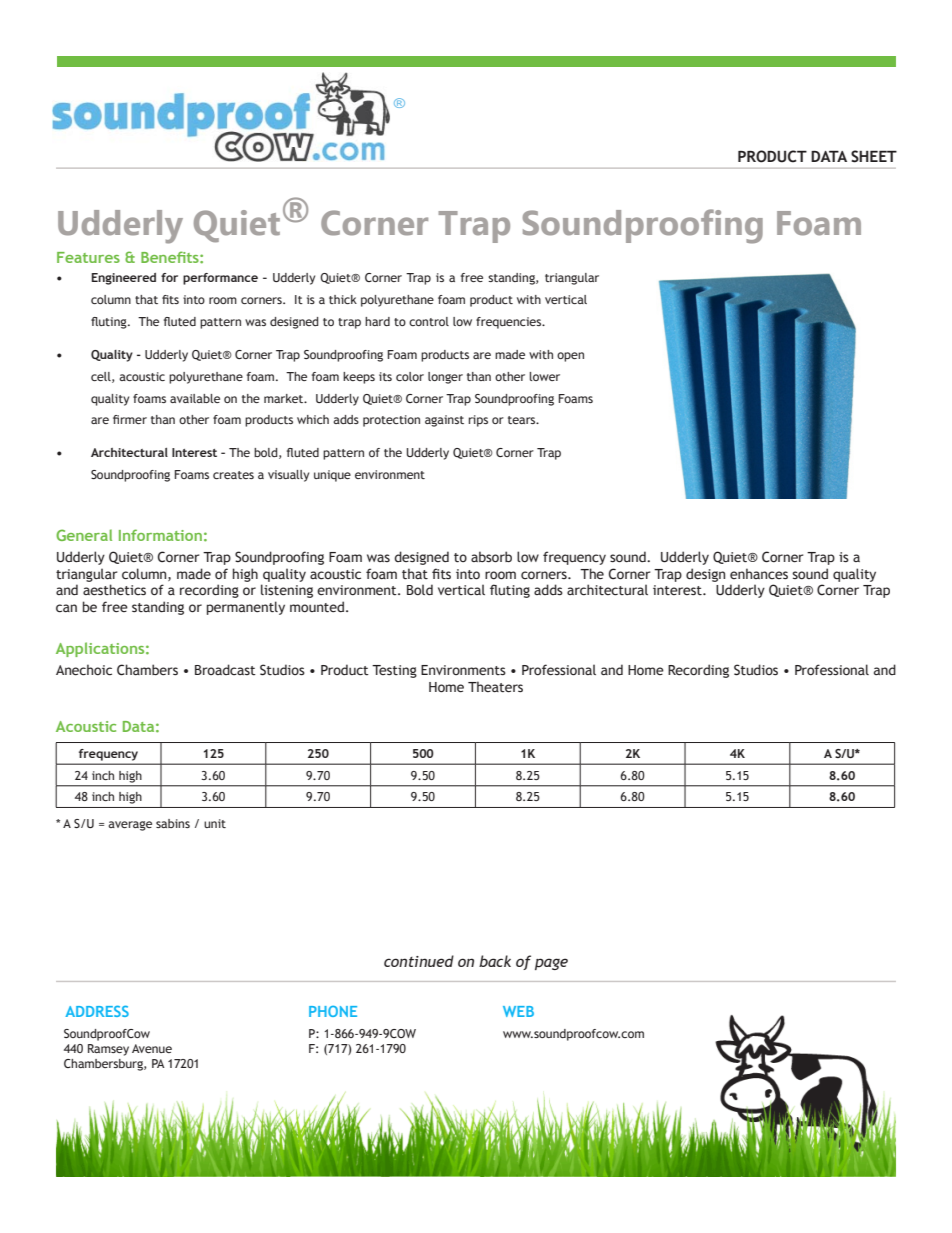 The height and width of the screenshot is (1233, 952). Describe the element at coordinates (152, 1048) in the screenshot. I see `Avenue` at that location.
